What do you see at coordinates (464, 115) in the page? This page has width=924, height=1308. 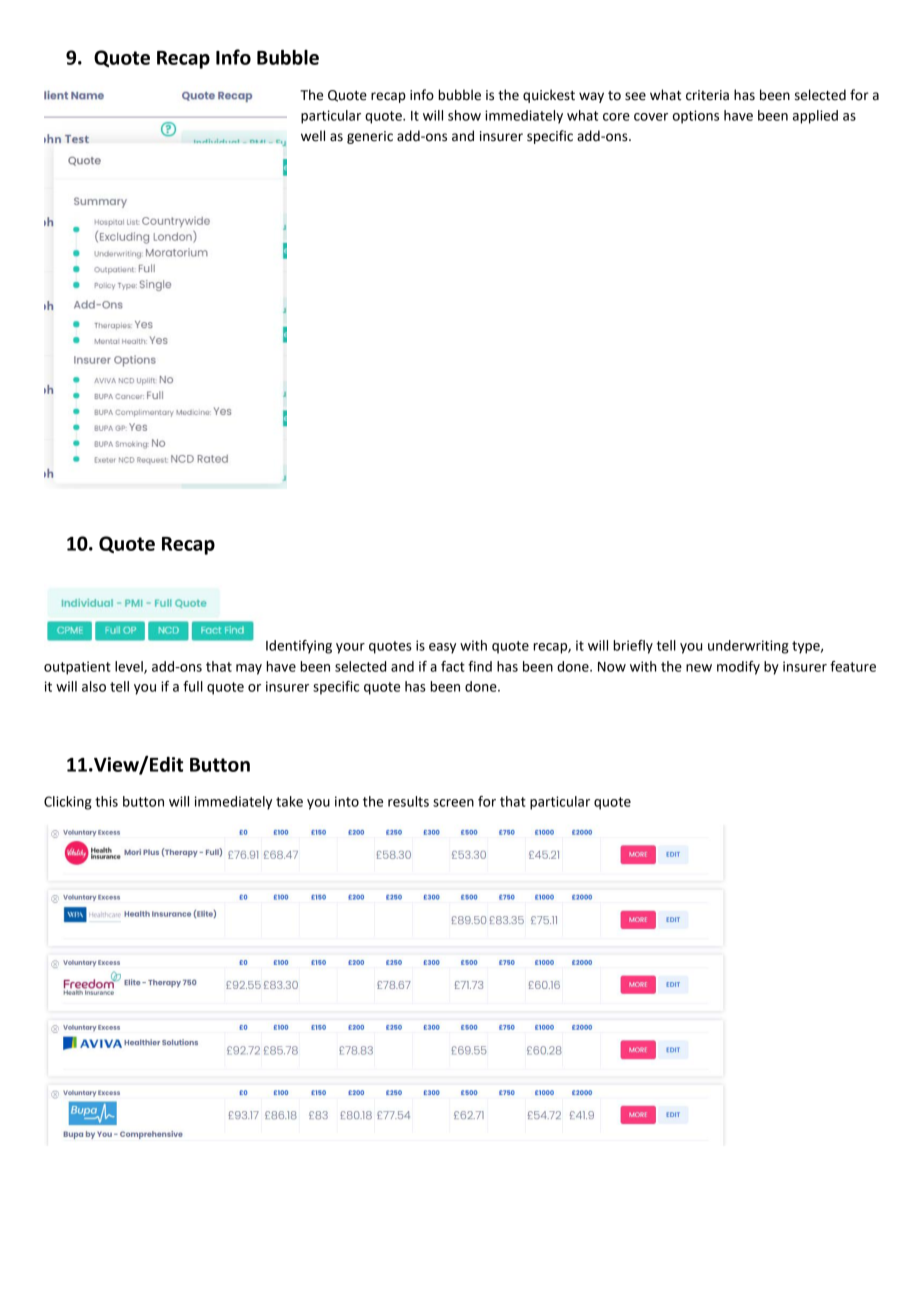 I see `show` at bounding box center [464, 115].
